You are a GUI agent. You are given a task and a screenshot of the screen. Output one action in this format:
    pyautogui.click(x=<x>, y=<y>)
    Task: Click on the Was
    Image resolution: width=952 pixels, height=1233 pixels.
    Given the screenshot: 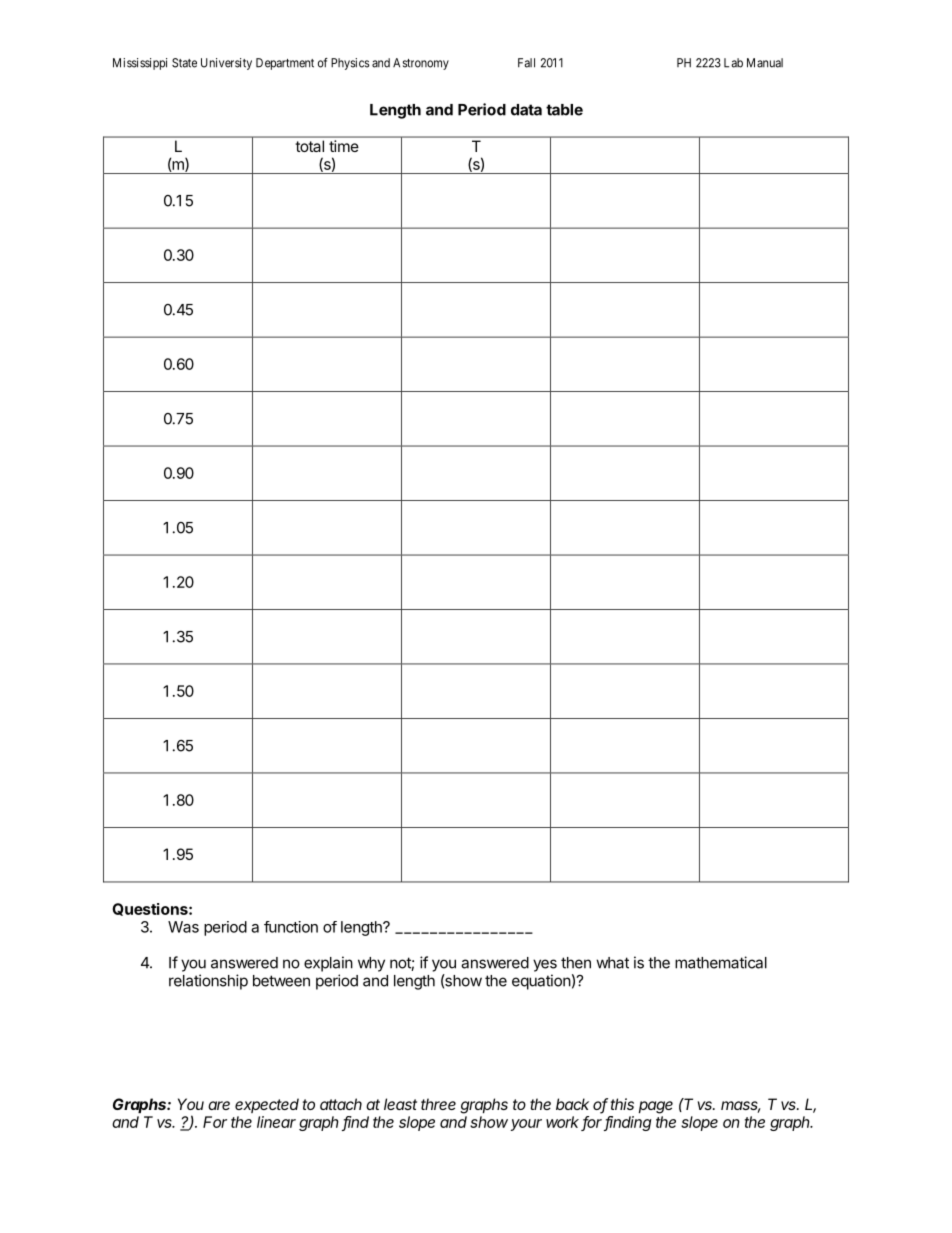 What is the action you would take?
    pyautogui.click(x=183, y=927)
